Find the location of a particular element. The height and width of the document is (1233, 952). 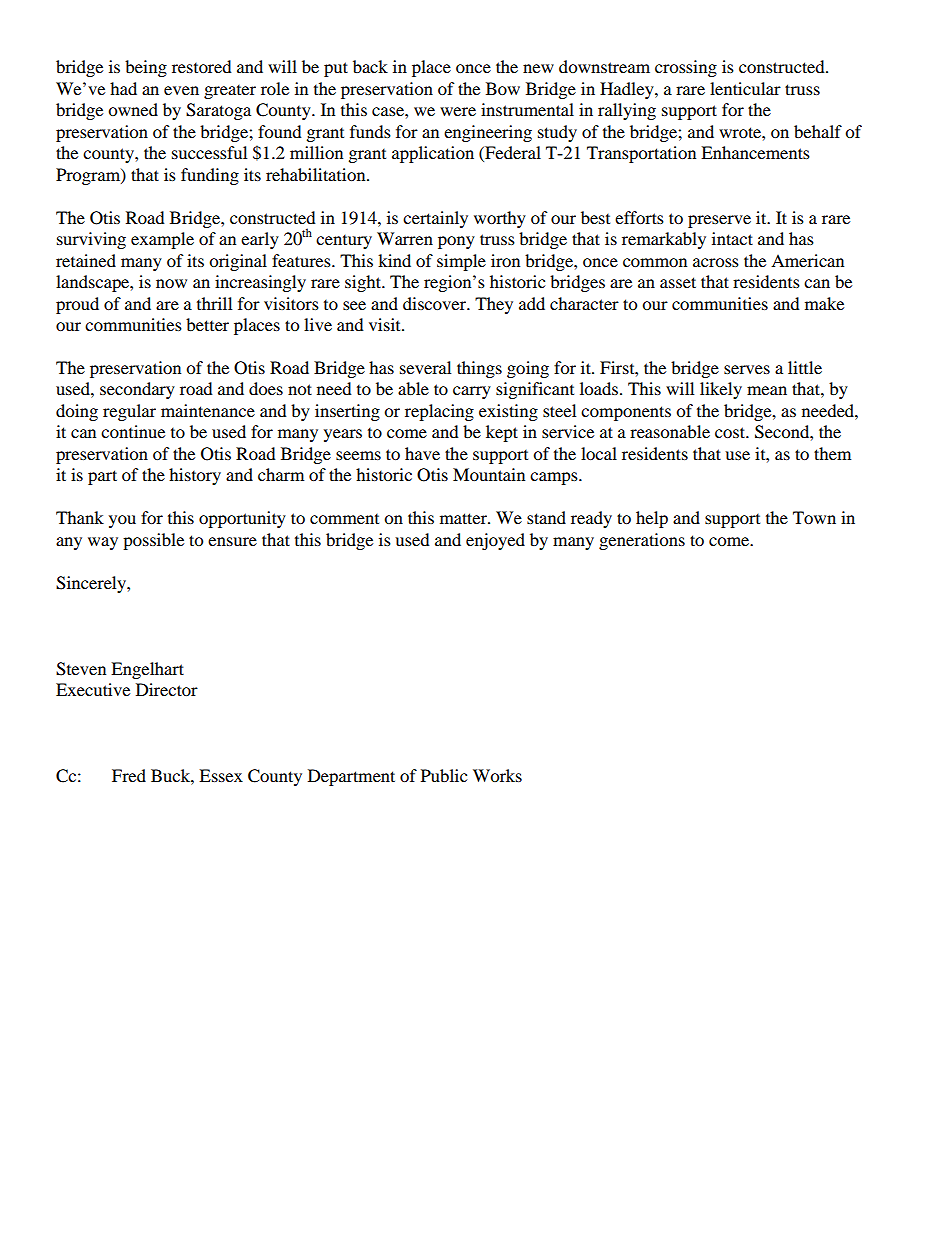

example is located at coordinates (162, 240).
